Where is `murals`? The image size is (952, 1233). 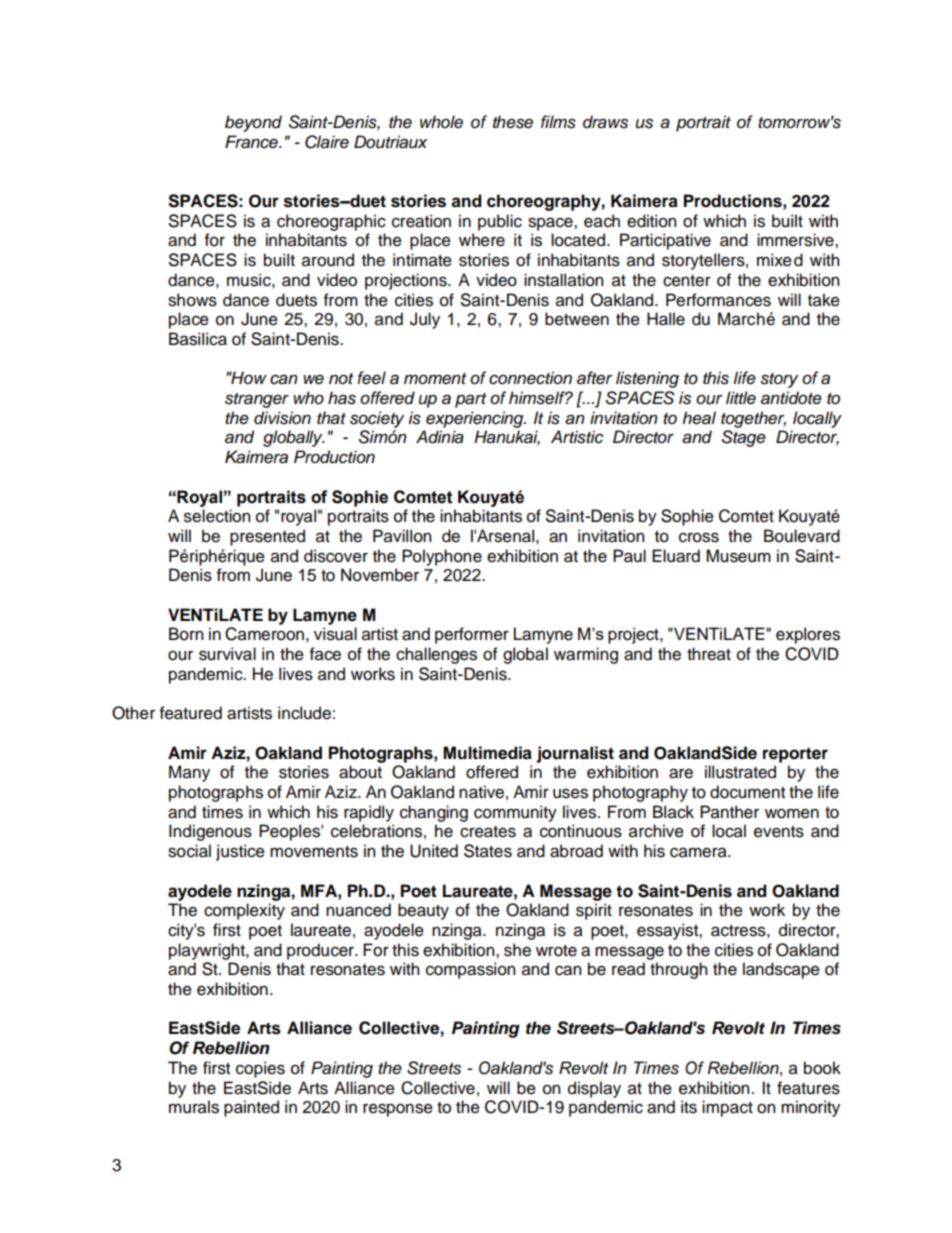 murals is located at coordinates (194, 1107).
